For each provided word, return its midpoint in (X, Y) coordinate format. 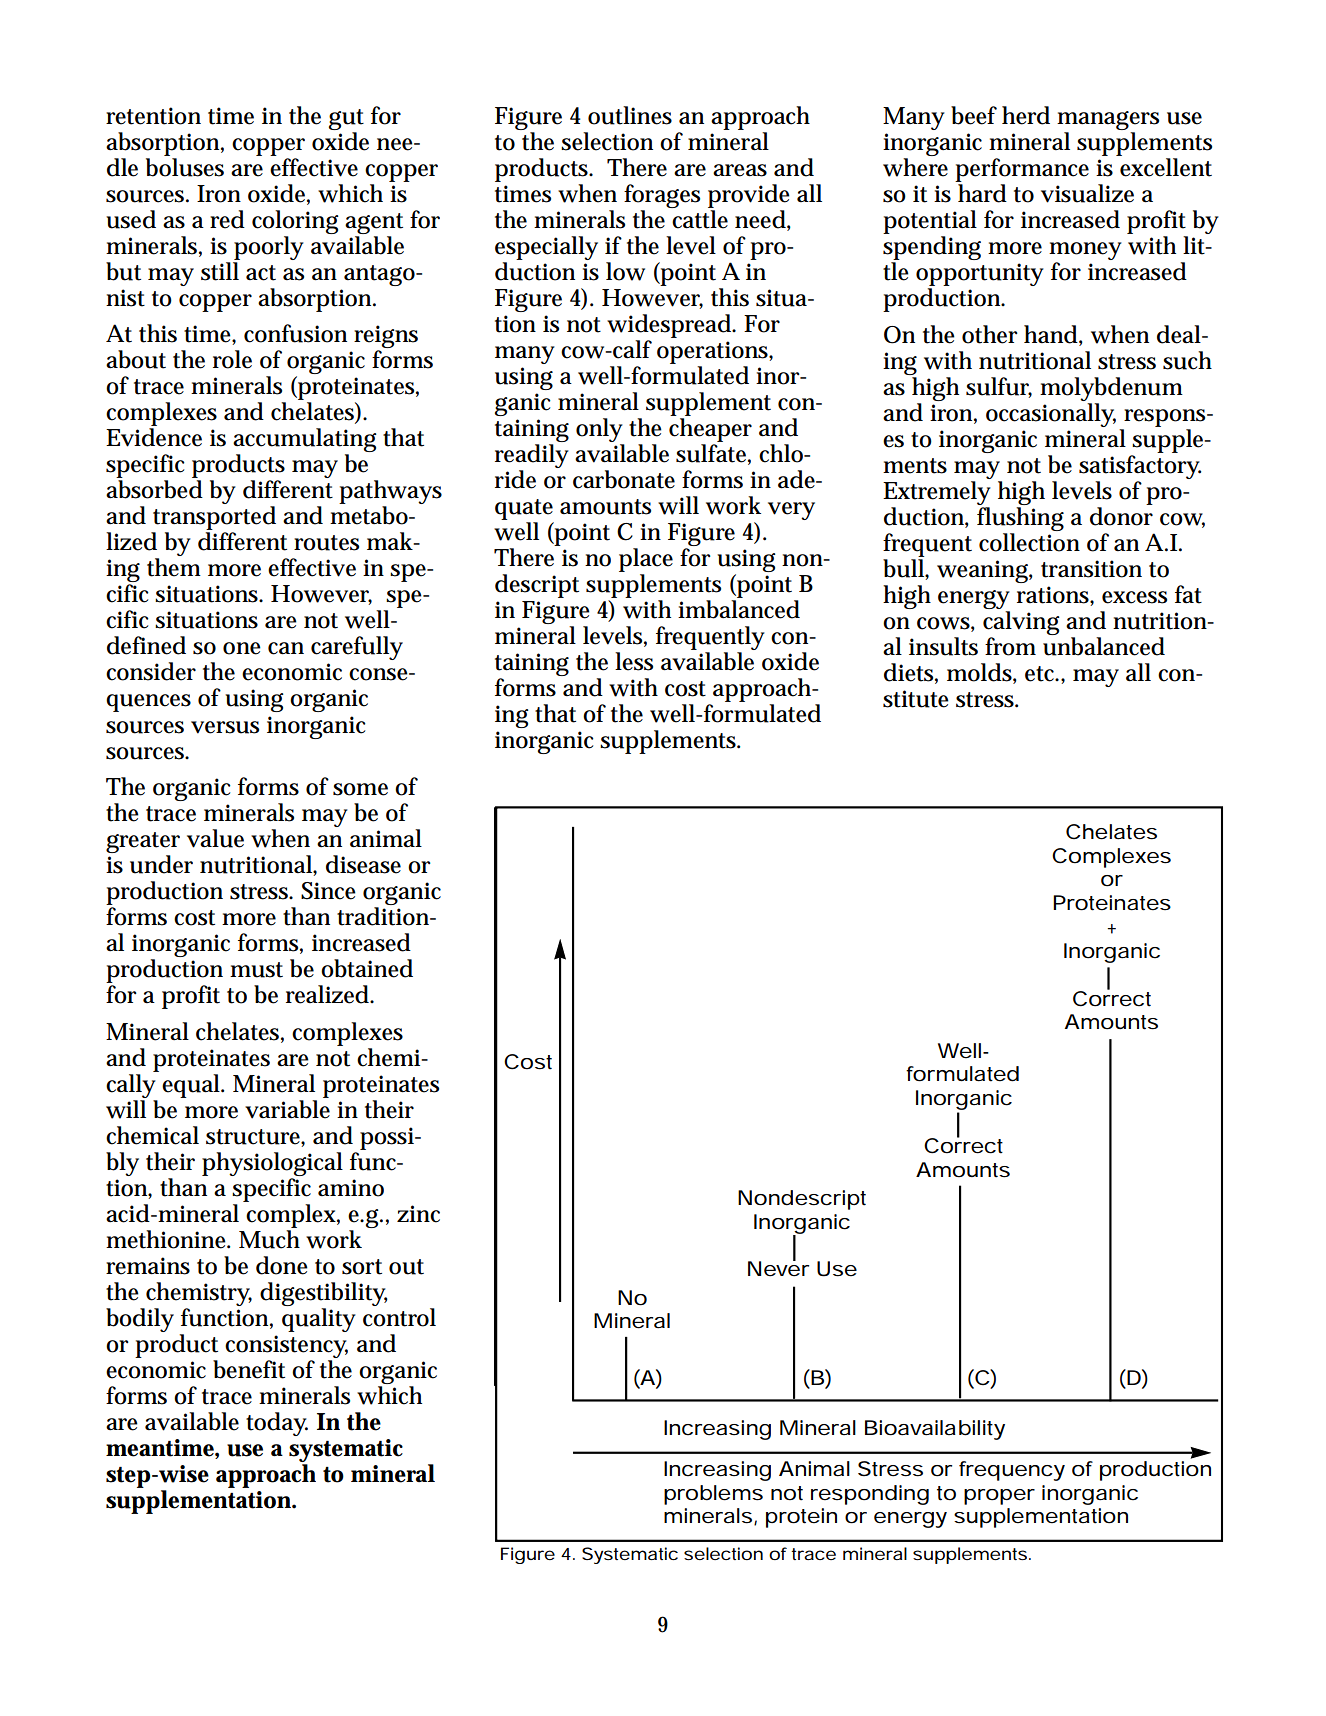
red (227, 219)
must (256, 970)
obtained (367, 968)
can (286, 648)
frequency (1012, 1471)
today (277, 1424)
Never (778, 1268)
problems (713, 1495)
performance (1022, 170)
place (646, 560)
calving (1021, 623)
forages (662, 196)
